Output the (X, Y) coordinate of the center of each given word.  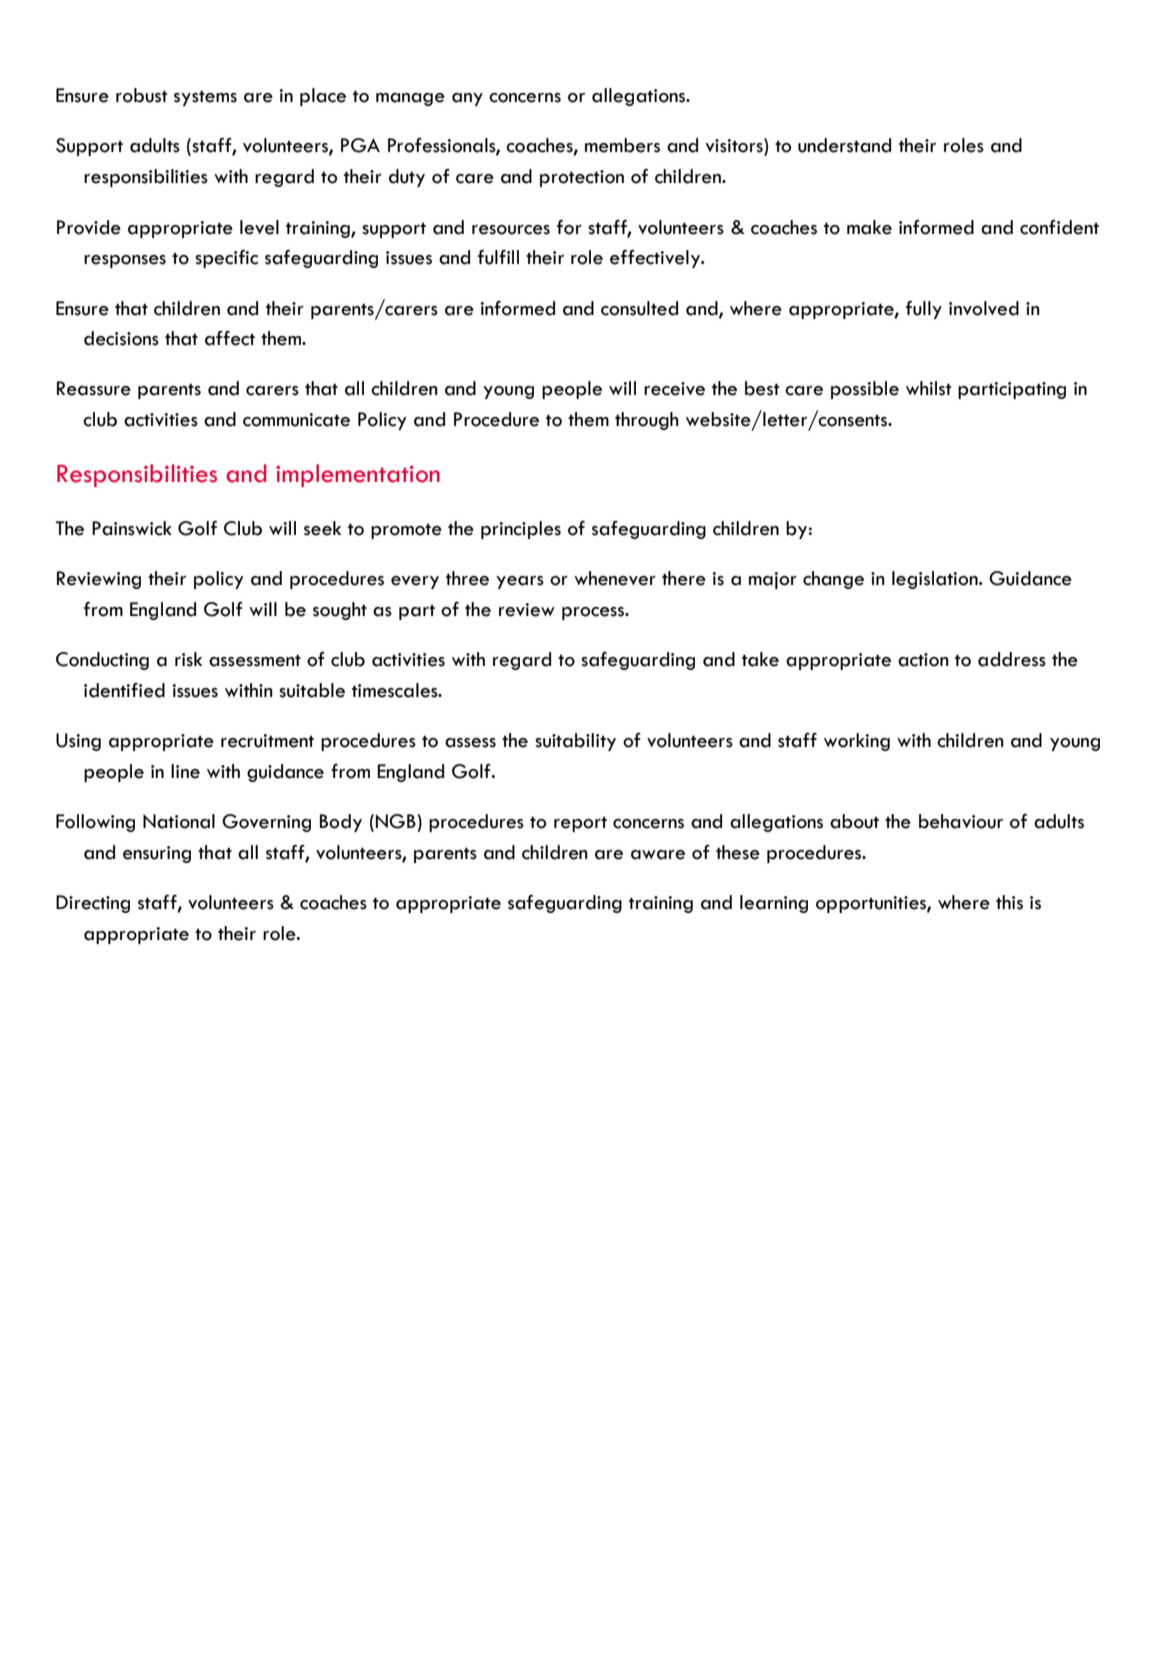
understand (844, 145)
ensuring (157, 854)
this (1009, 902)
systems (205, 98)
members (622, 145)
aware (658, 855)
